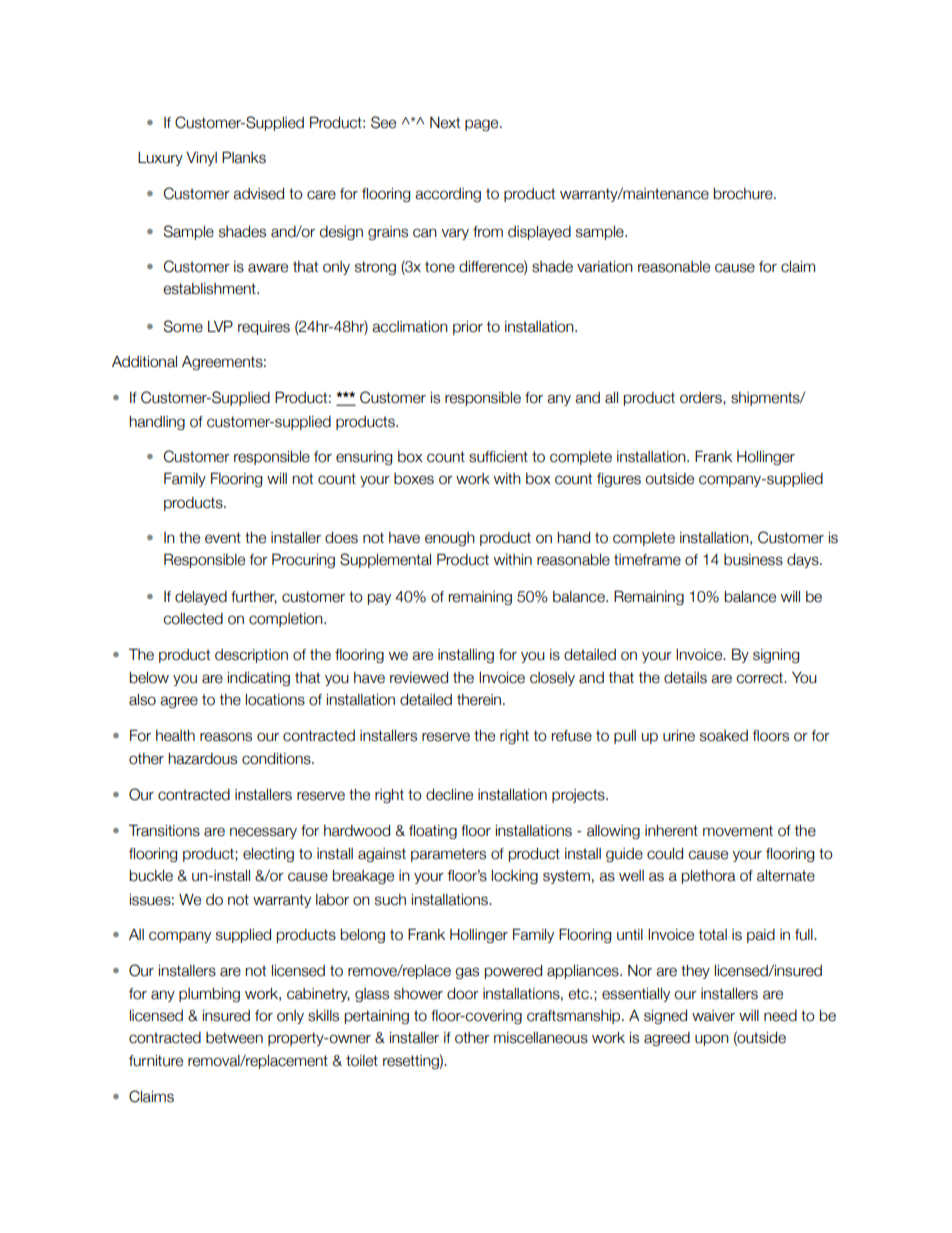  I want to click on business, so click(753, 560).
